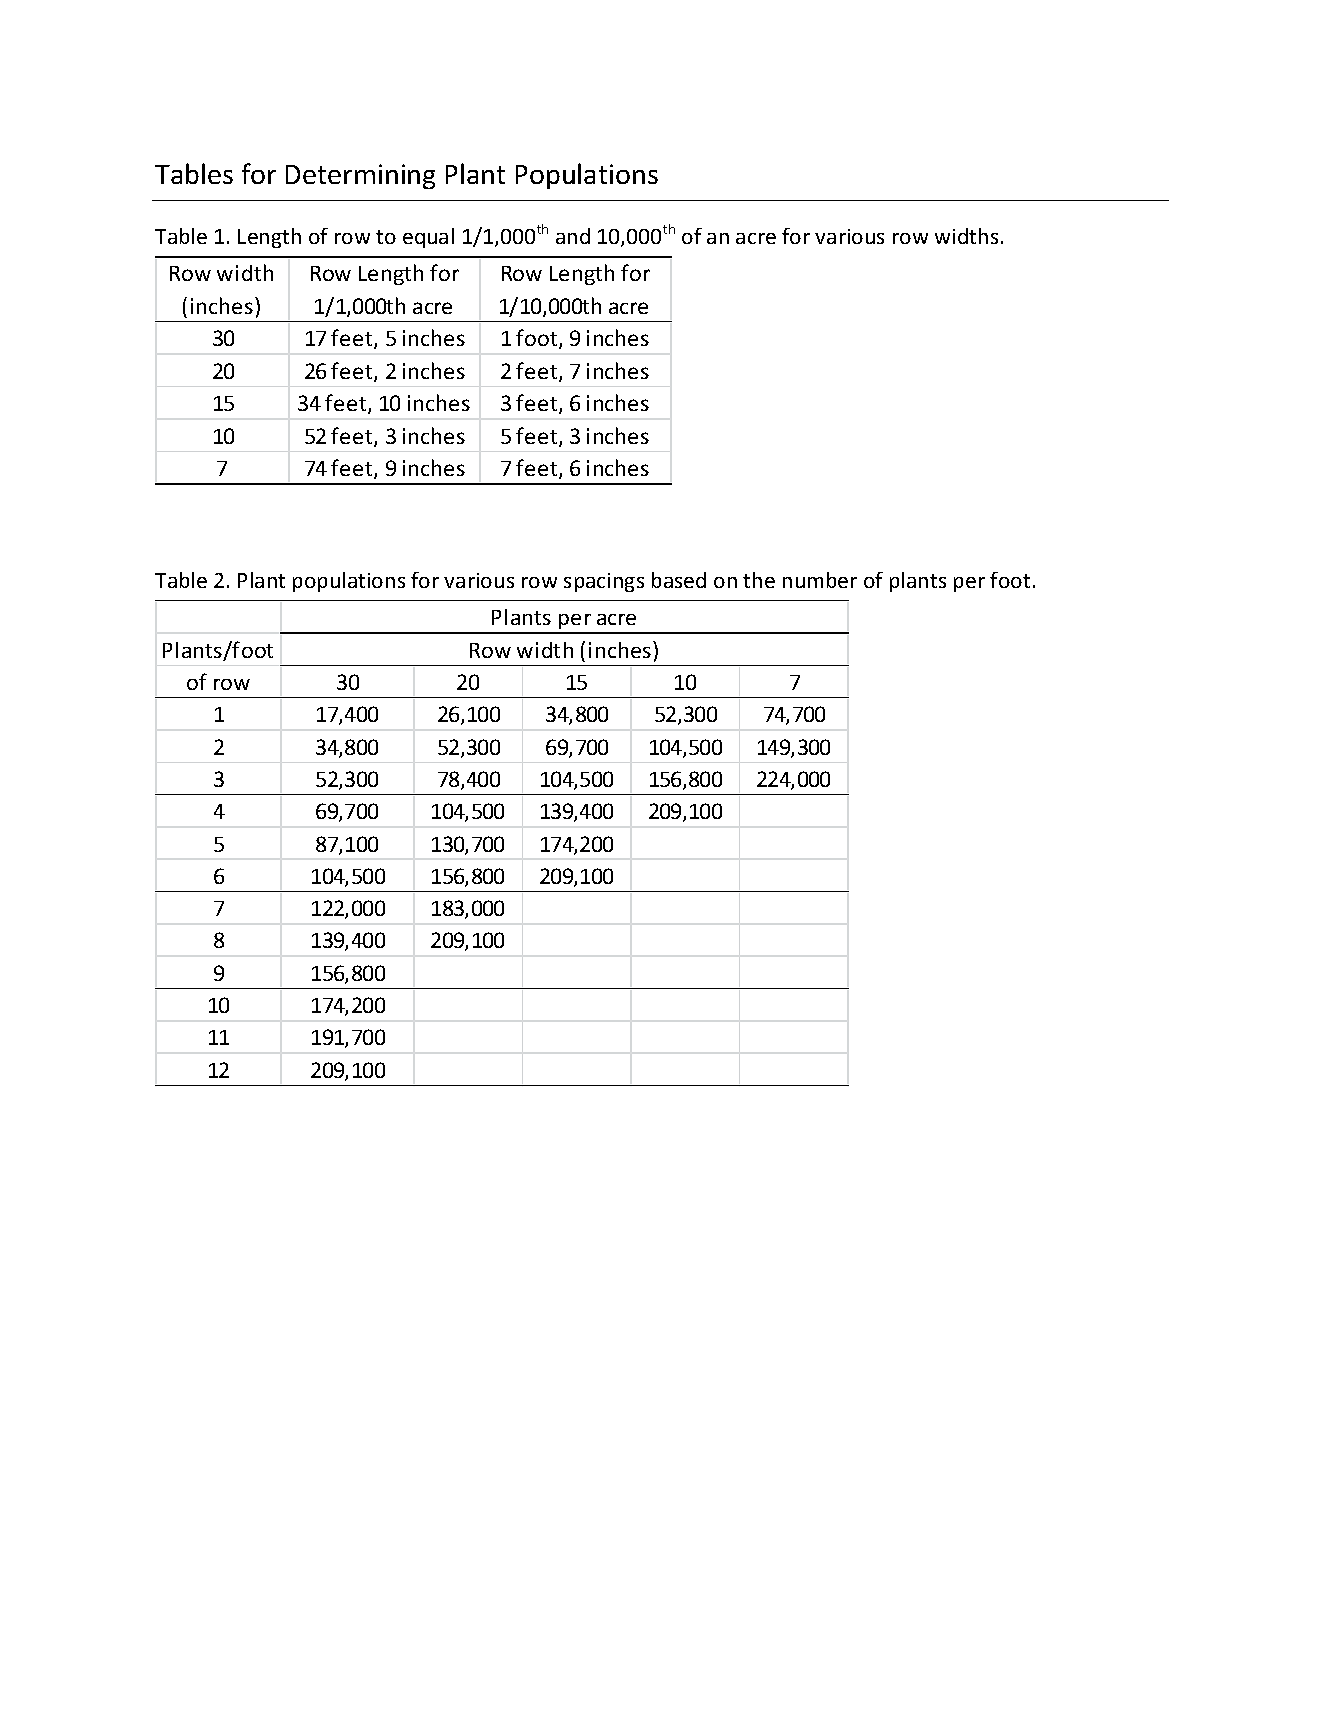  Describe the element at coordinates (679, 580) in the document. I see `based` at that location.
